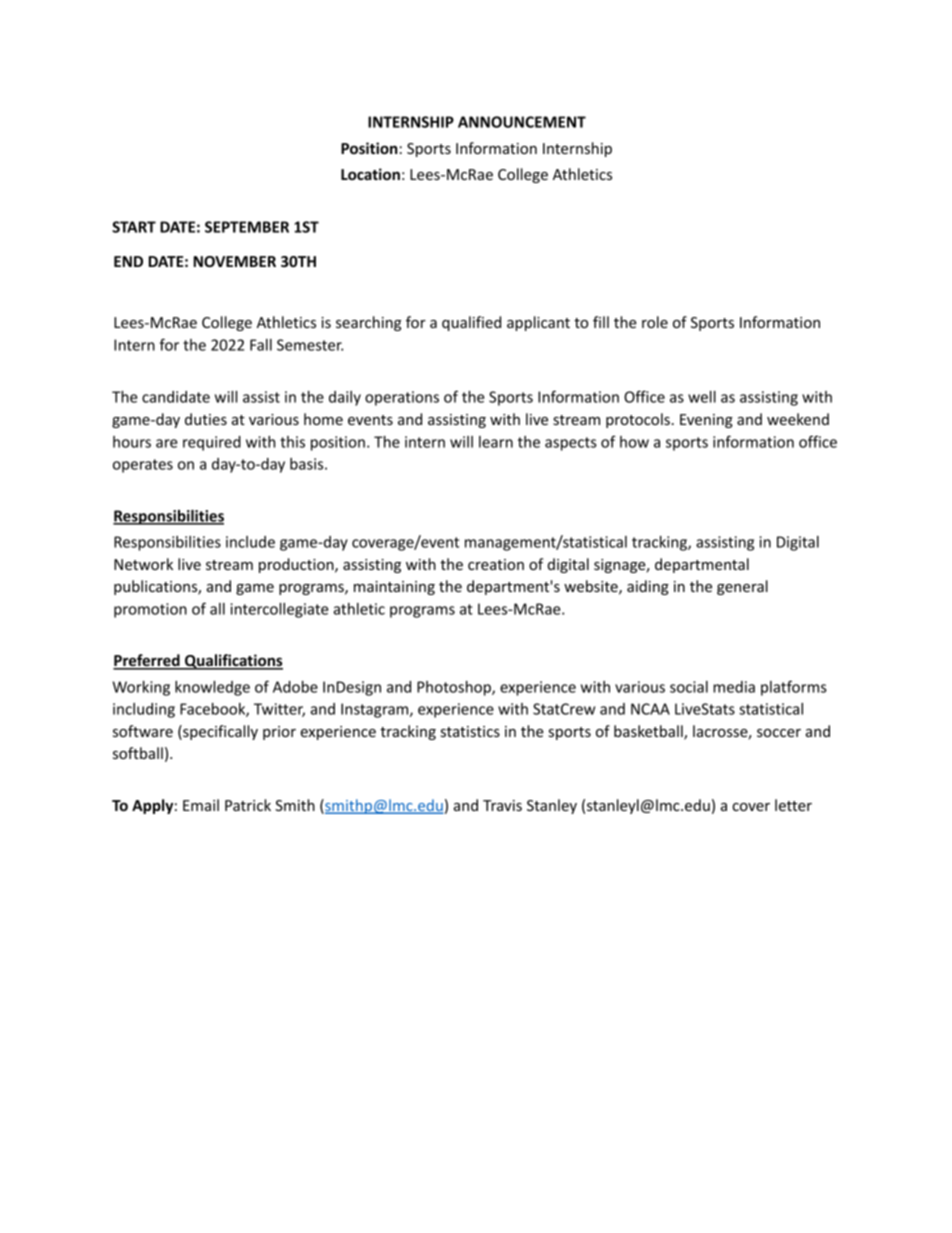  I want to click on Email, so click(201, 805).
